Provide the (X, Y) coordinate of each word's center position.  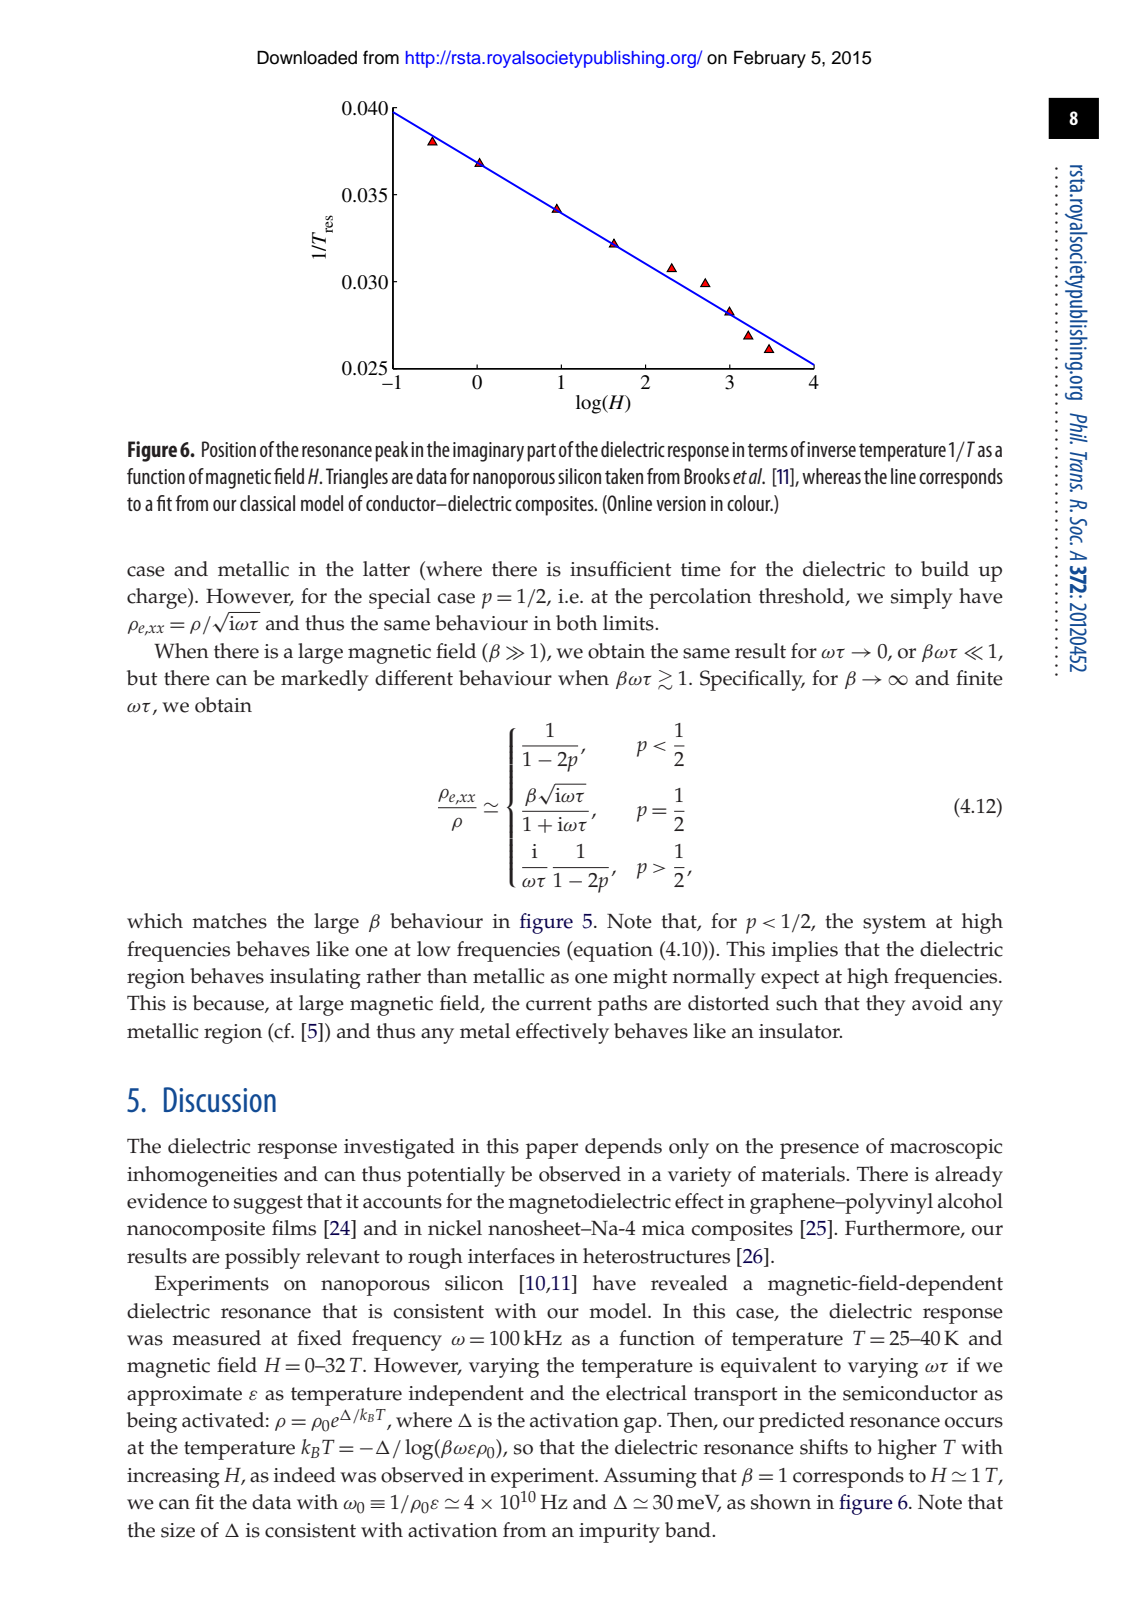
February (770, 59)
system (894, 924)
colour (750, 503)
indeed (305, 1475)
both (577, 623)
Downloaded (307, 58)
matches (229, 921)
